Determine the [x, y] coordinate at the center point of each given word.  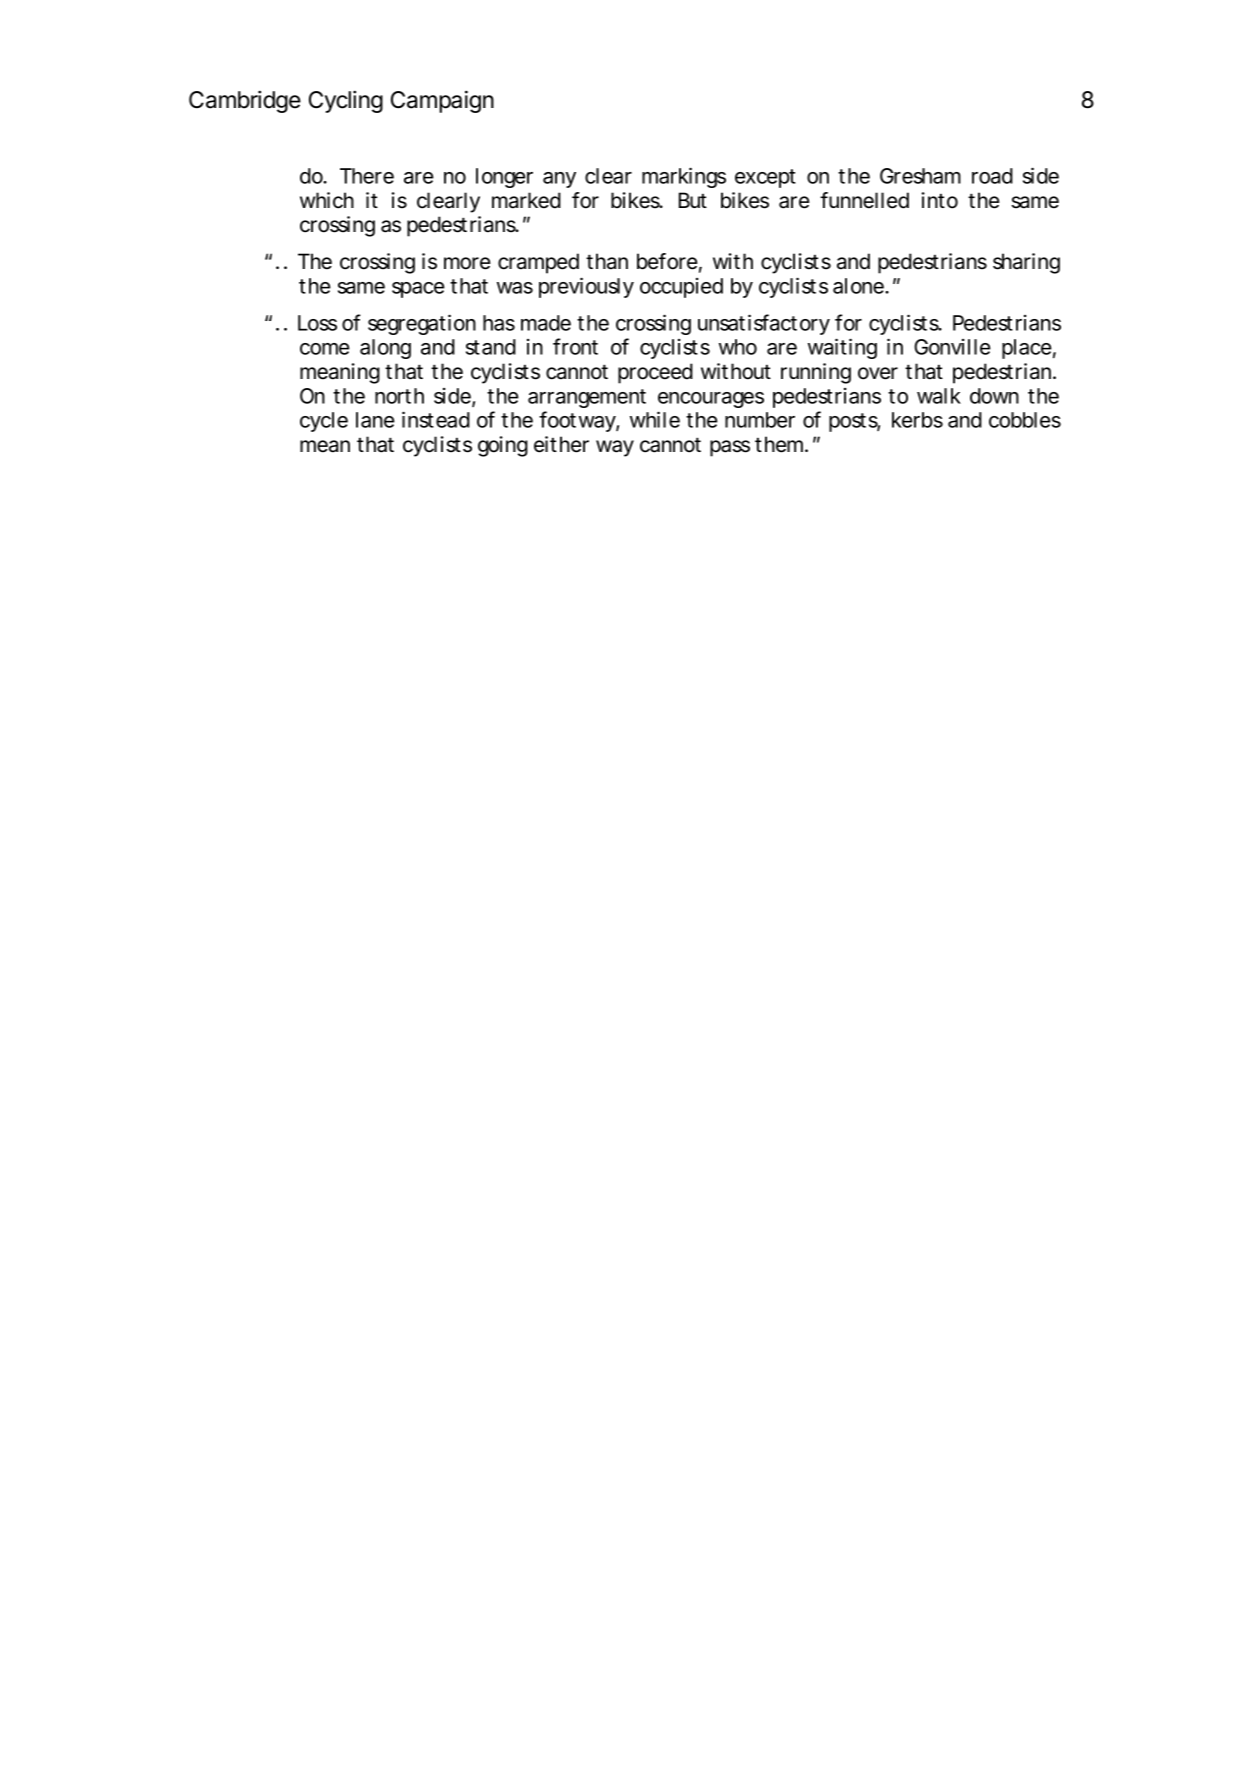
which [327, 200]
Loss [317, 323]
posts [854, 422]
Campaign [442, 101]
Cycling [346, 101]
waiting [842, 348]
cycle [324, 422]
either [561, 444]
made [546, 323]
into [940, 200]
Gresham [920, 176]
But [693, 200]
